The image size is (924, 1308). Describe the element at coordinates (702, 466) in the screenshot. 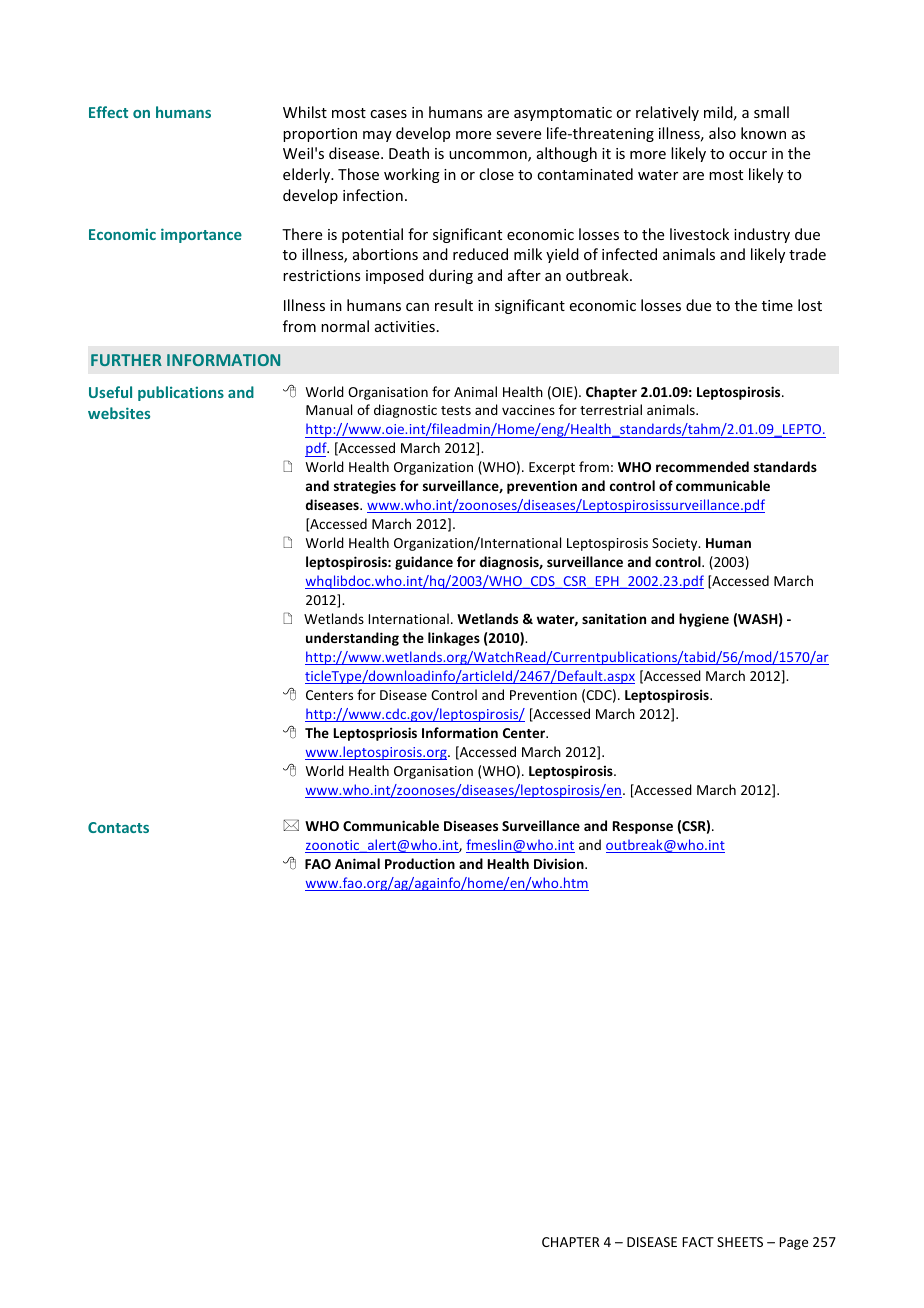

I see `recommended` at that location.
